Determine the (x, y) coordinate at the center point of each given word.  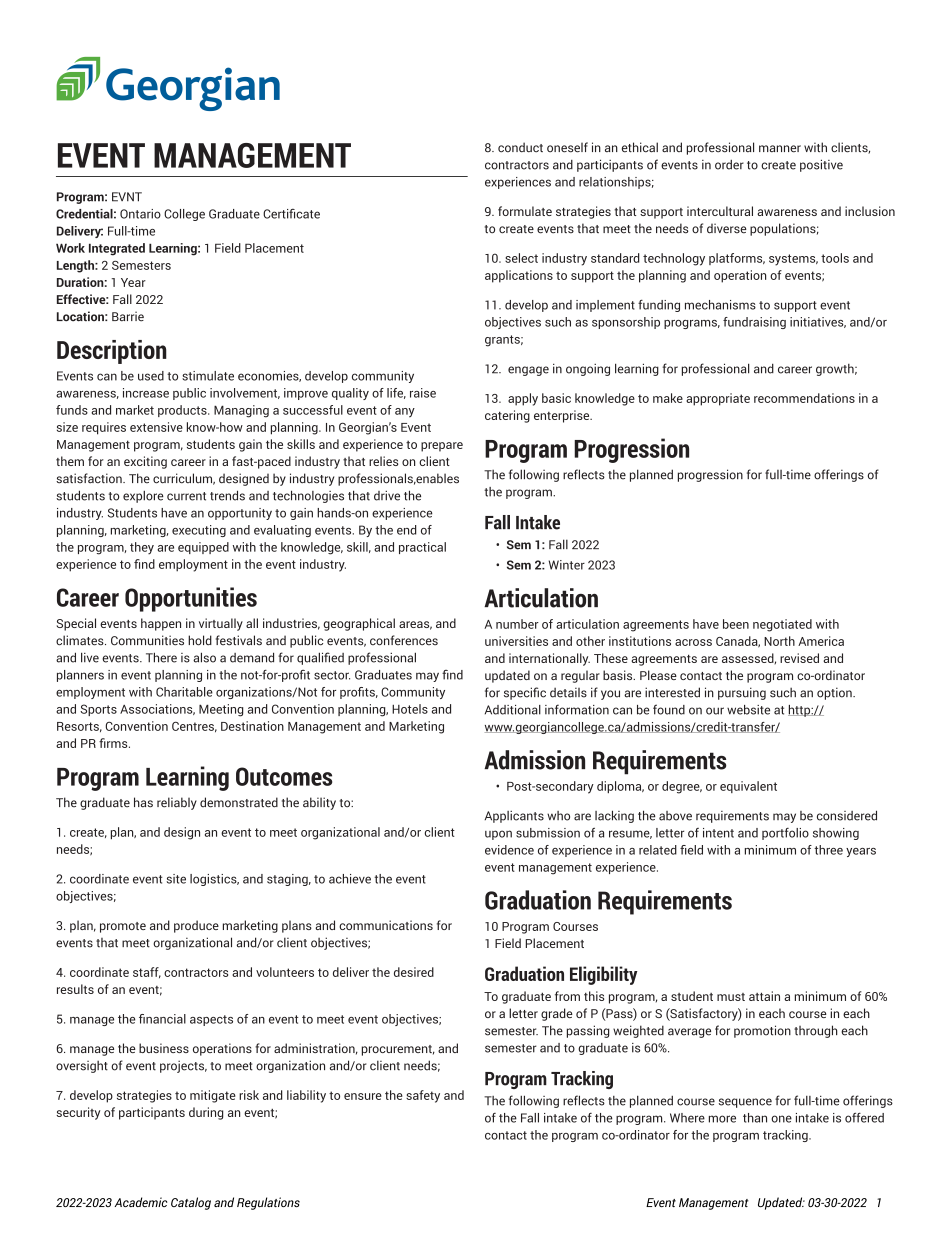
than (755, 1118)
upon (498, 835)
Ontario (140, 214)
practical (422, 548)
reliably (177, 803)
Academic (140, 1202)
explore (143, 497)
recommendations (804, 398)
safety (423, 1096)
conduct (520, 147)
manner (780, 149)
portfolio (785, 834)
